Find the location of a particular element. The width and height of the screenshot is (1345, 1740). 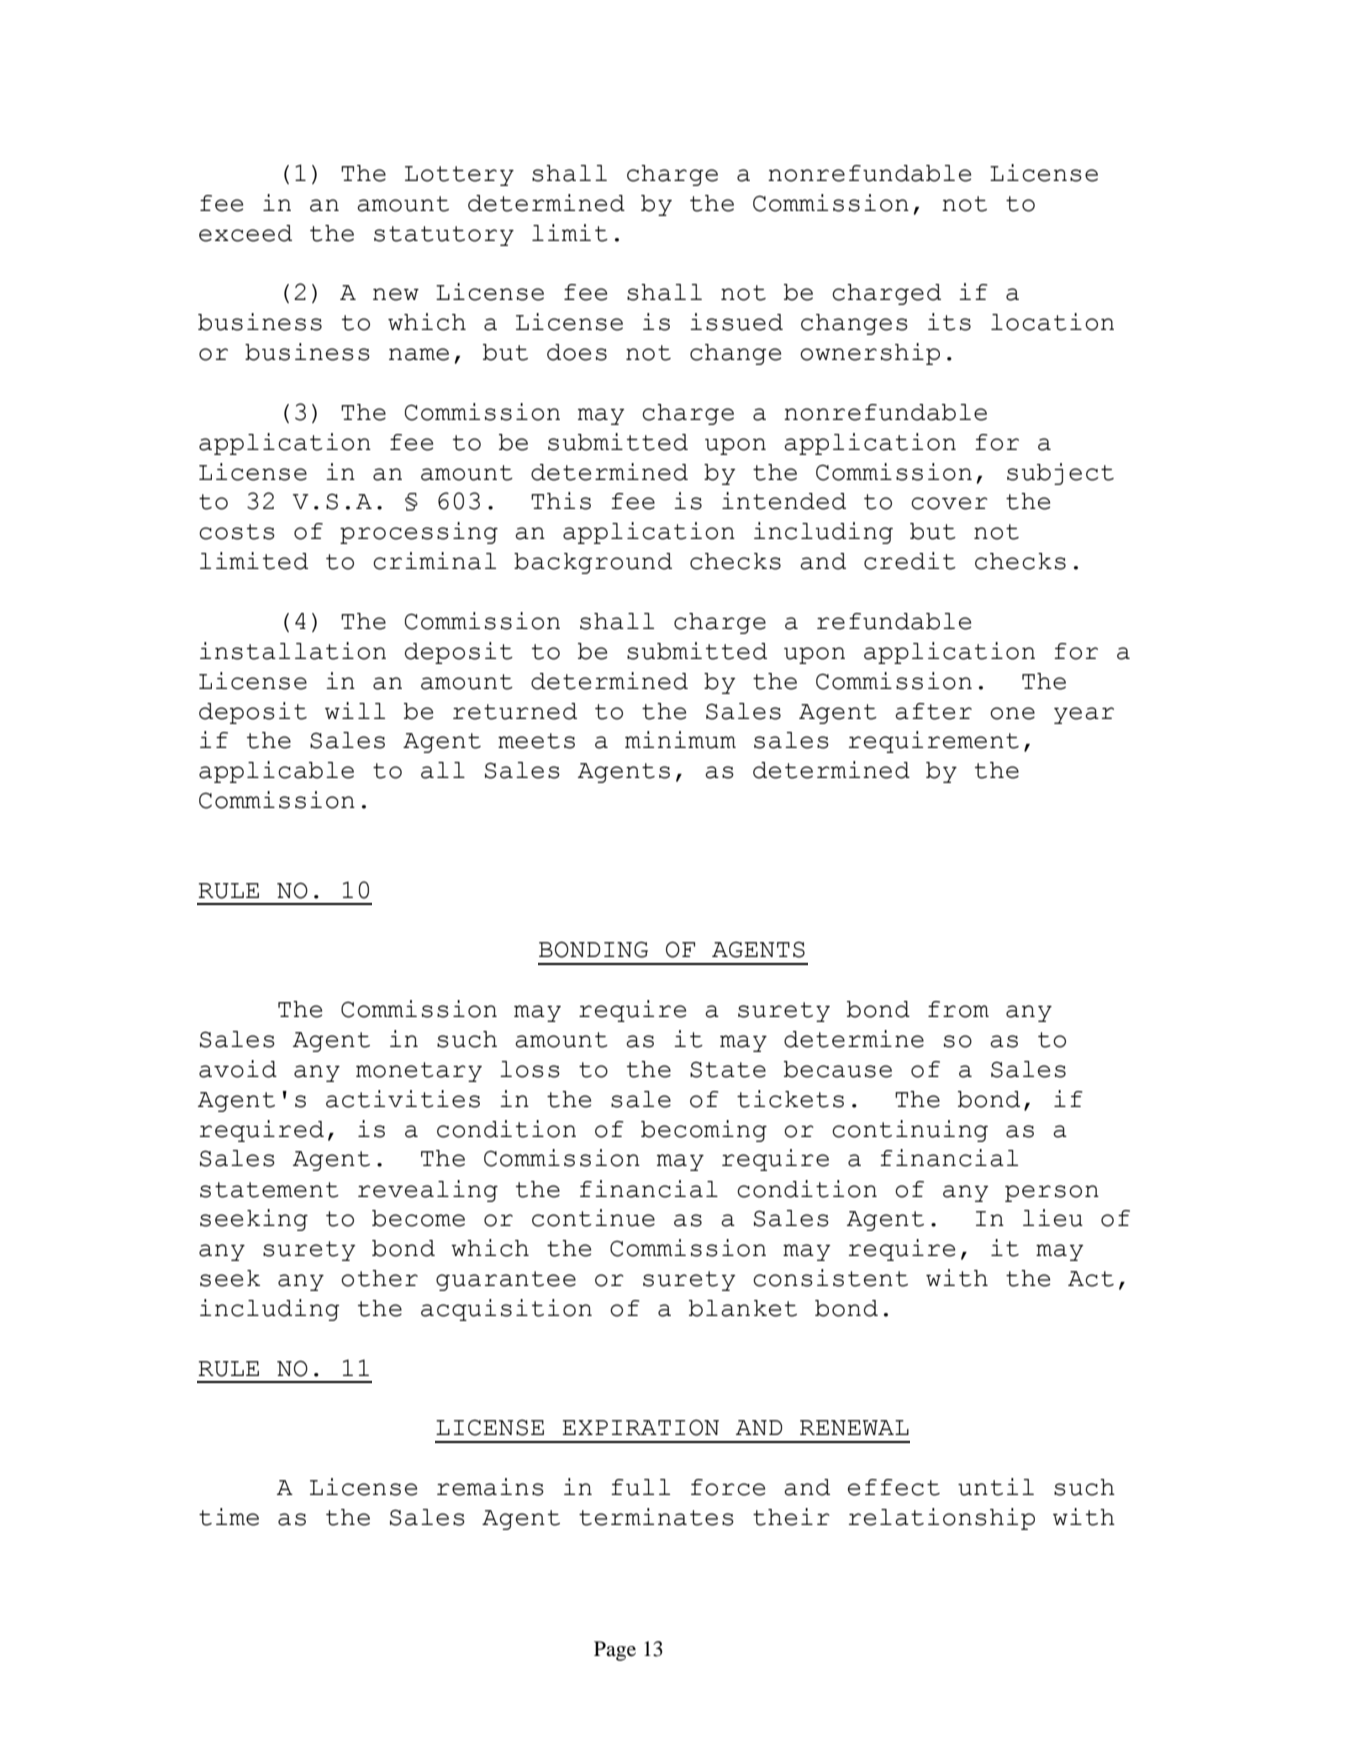

time is located at coordinates (229, 1517).
